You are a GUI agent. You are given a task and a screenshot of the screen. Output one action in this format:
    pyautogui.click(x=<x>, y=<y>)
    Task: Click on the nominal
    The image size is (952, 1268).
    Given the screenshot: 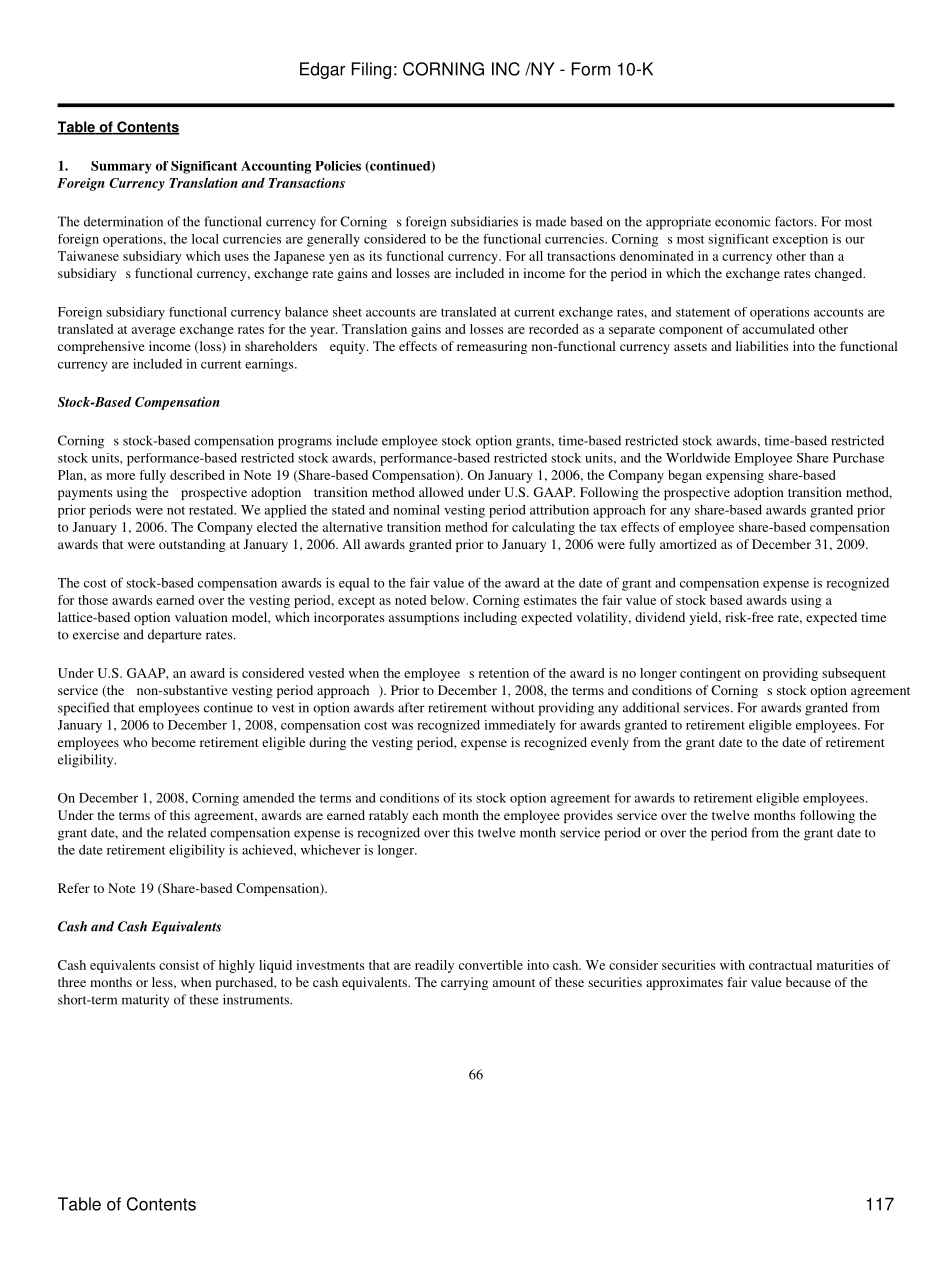 What is the action you would take?
    pyautogui.click(x=416, y=509)
